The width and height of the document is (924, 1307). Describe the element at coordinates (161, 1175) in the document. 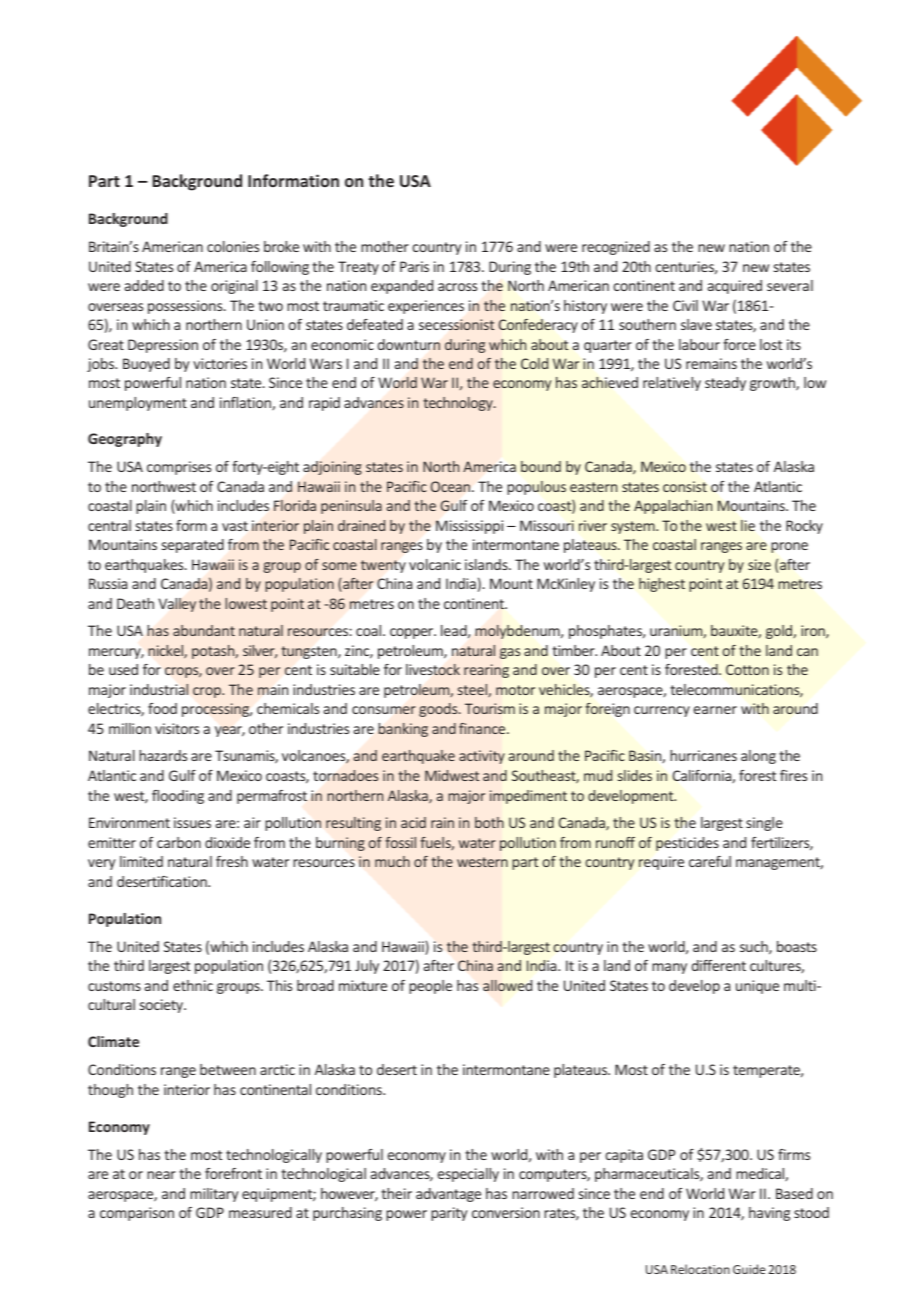

I see `near` at that location.
